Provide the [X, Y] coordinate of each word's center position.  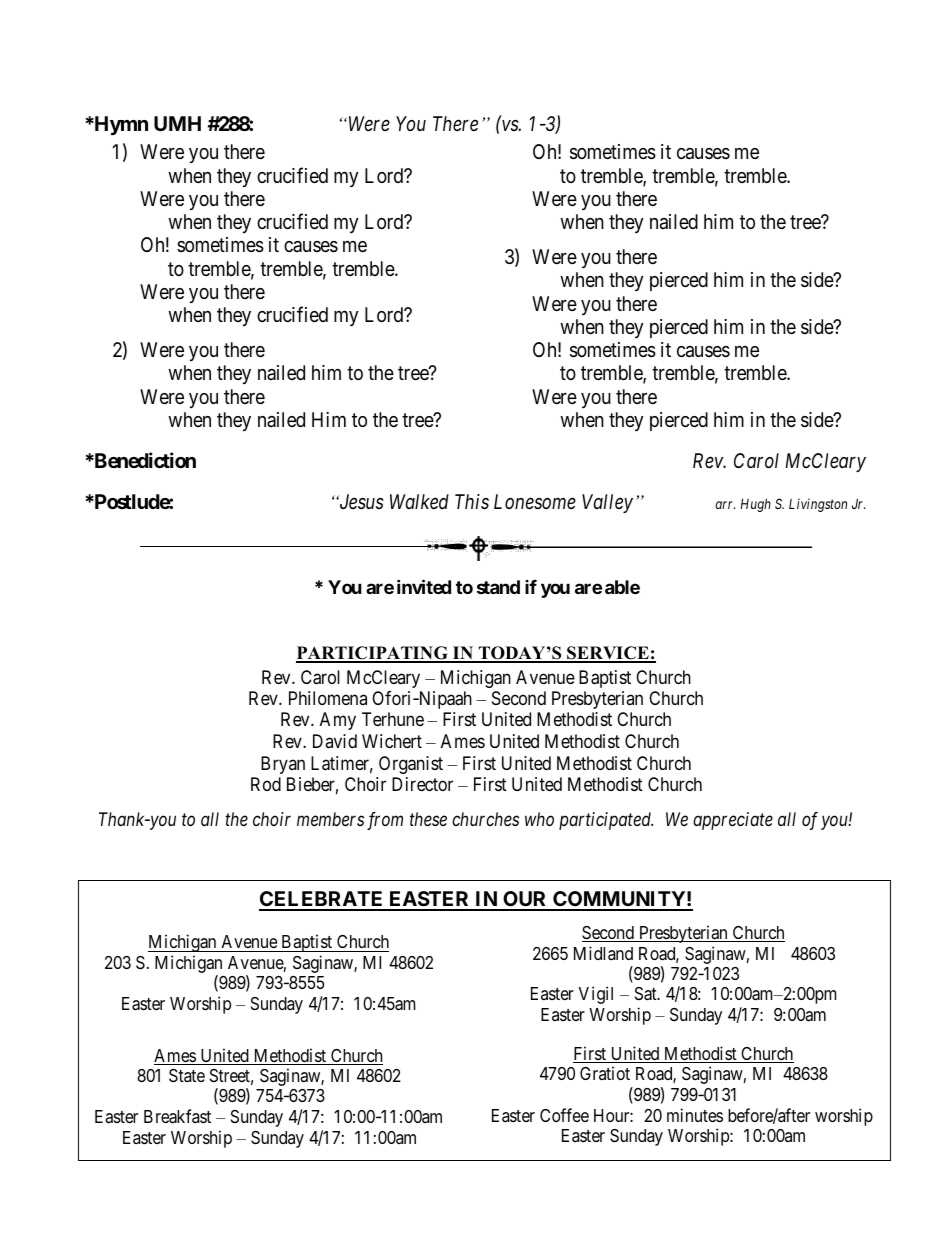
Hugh [755, 505]
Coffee [564, 1115]
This [472, 502]
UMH [177, 123]
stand [498, 587]
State [187, 1076]
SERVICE [608, 654]
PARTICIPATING [373, 654]
